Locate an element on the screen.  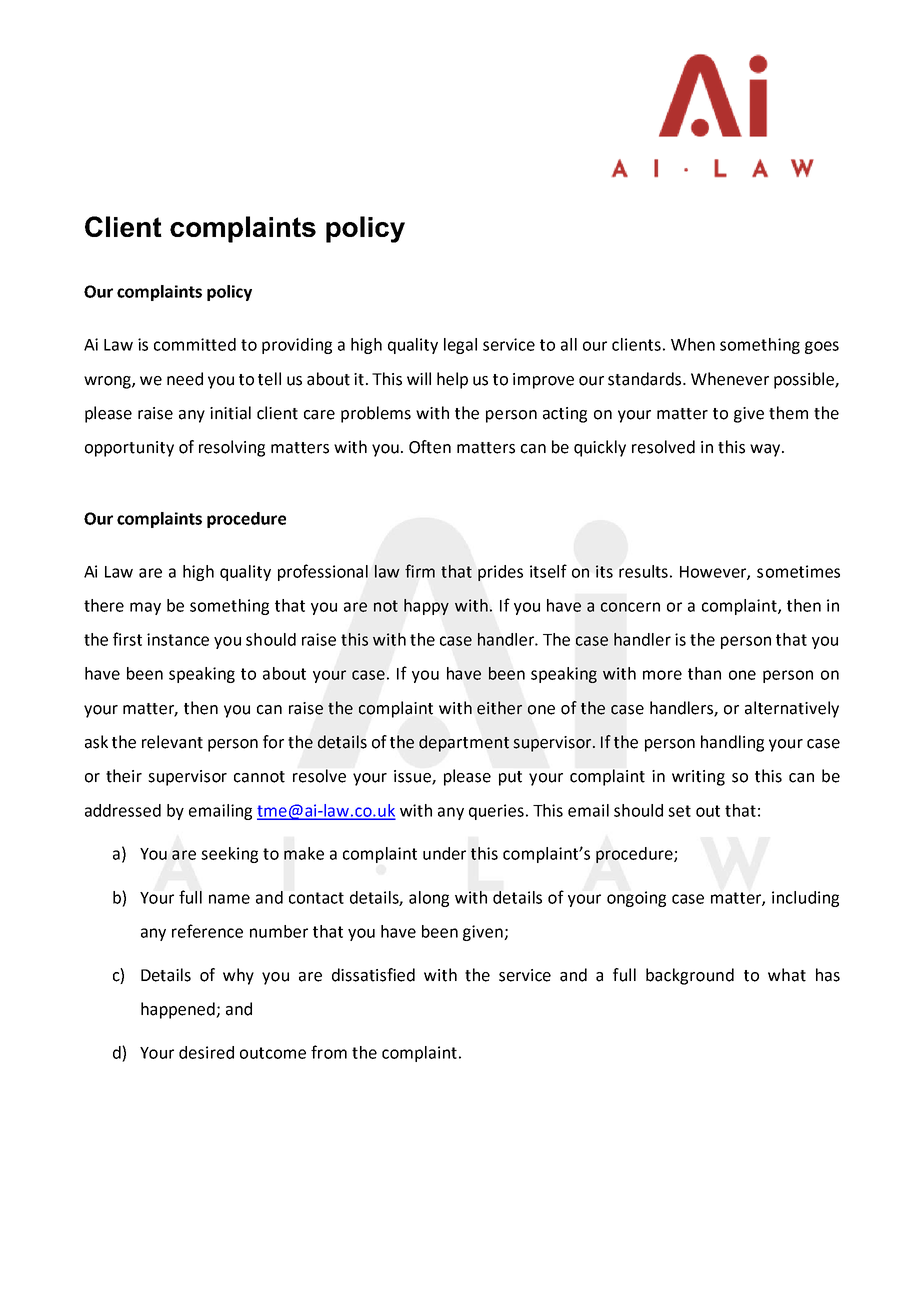
alternatively is located at coordinates (792, 709).
